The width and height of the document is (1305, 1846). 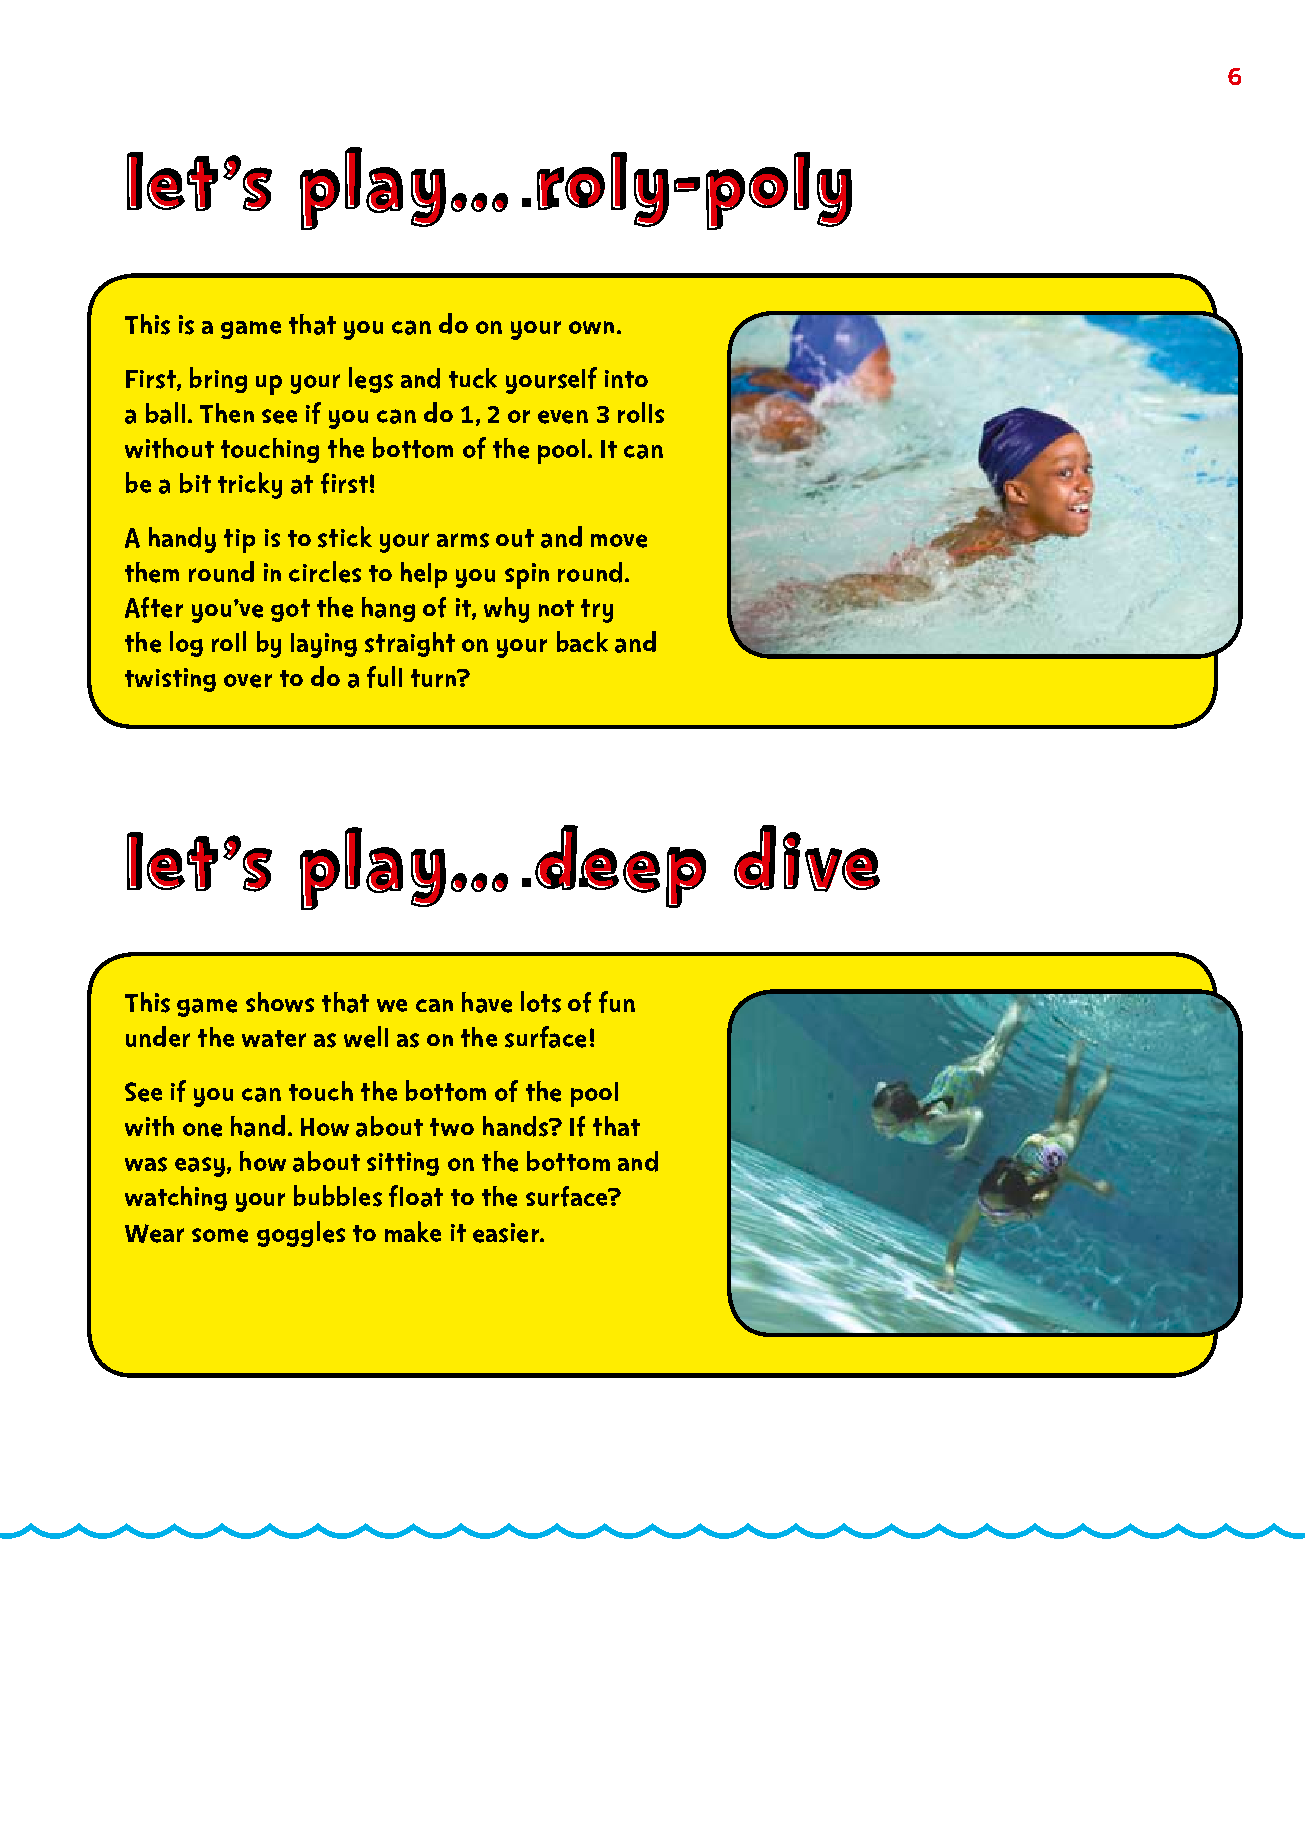 I want to click on legs, so click(x=371, y=380).
